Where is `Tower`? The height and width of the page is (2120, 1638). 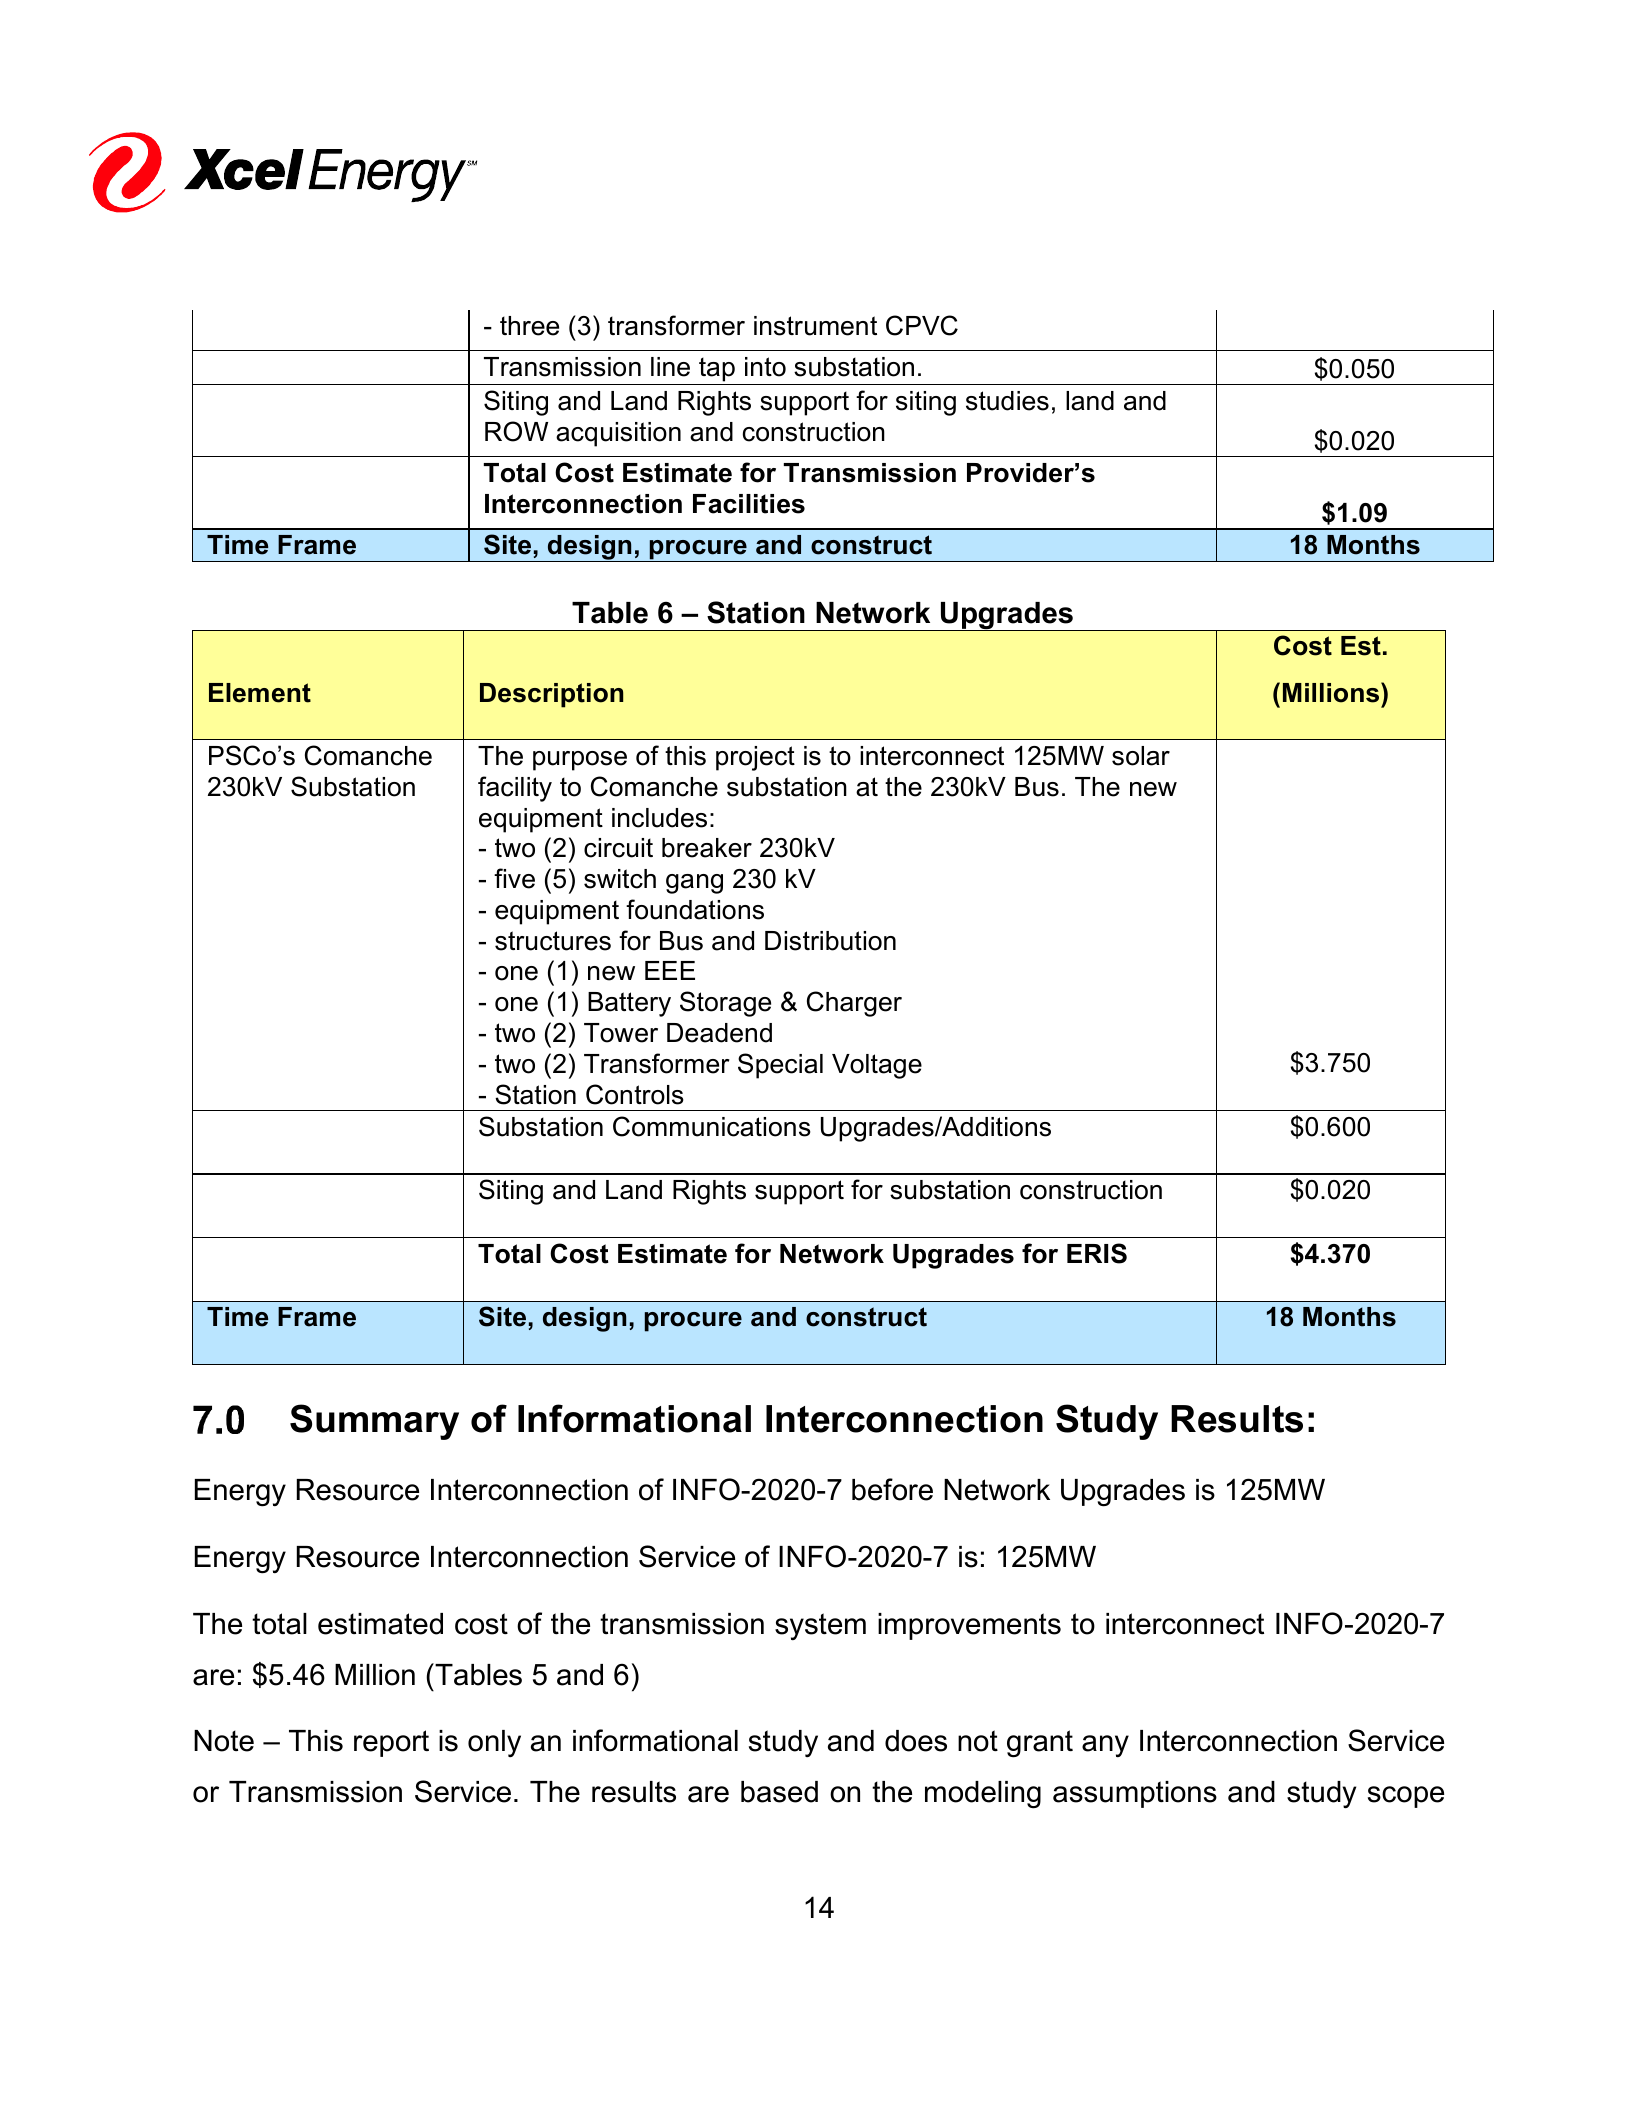 Tower is located at coordinates (621, 1033).
